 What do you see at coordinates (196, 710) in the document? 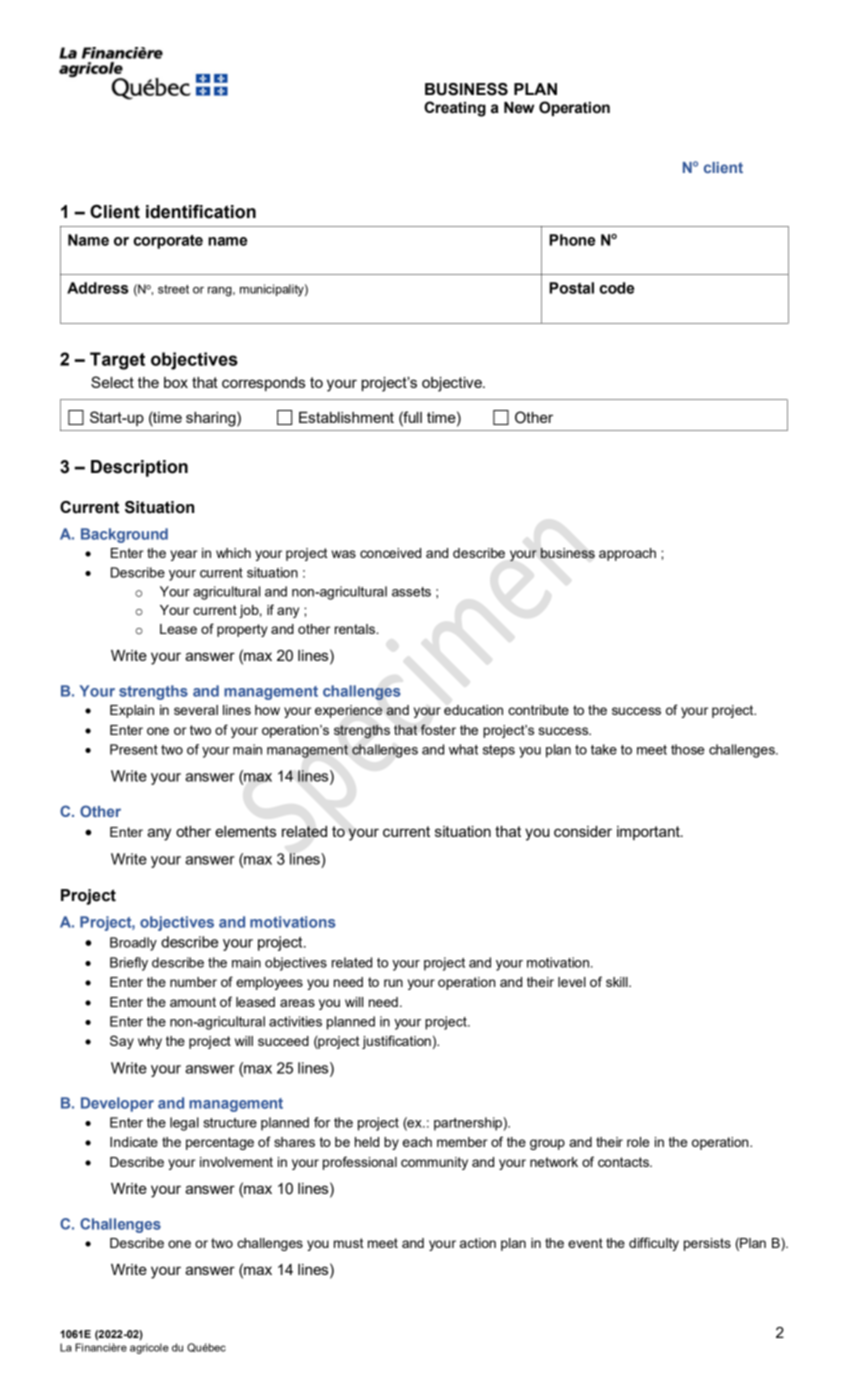
I see `several` at bounding box center [196, 710].
